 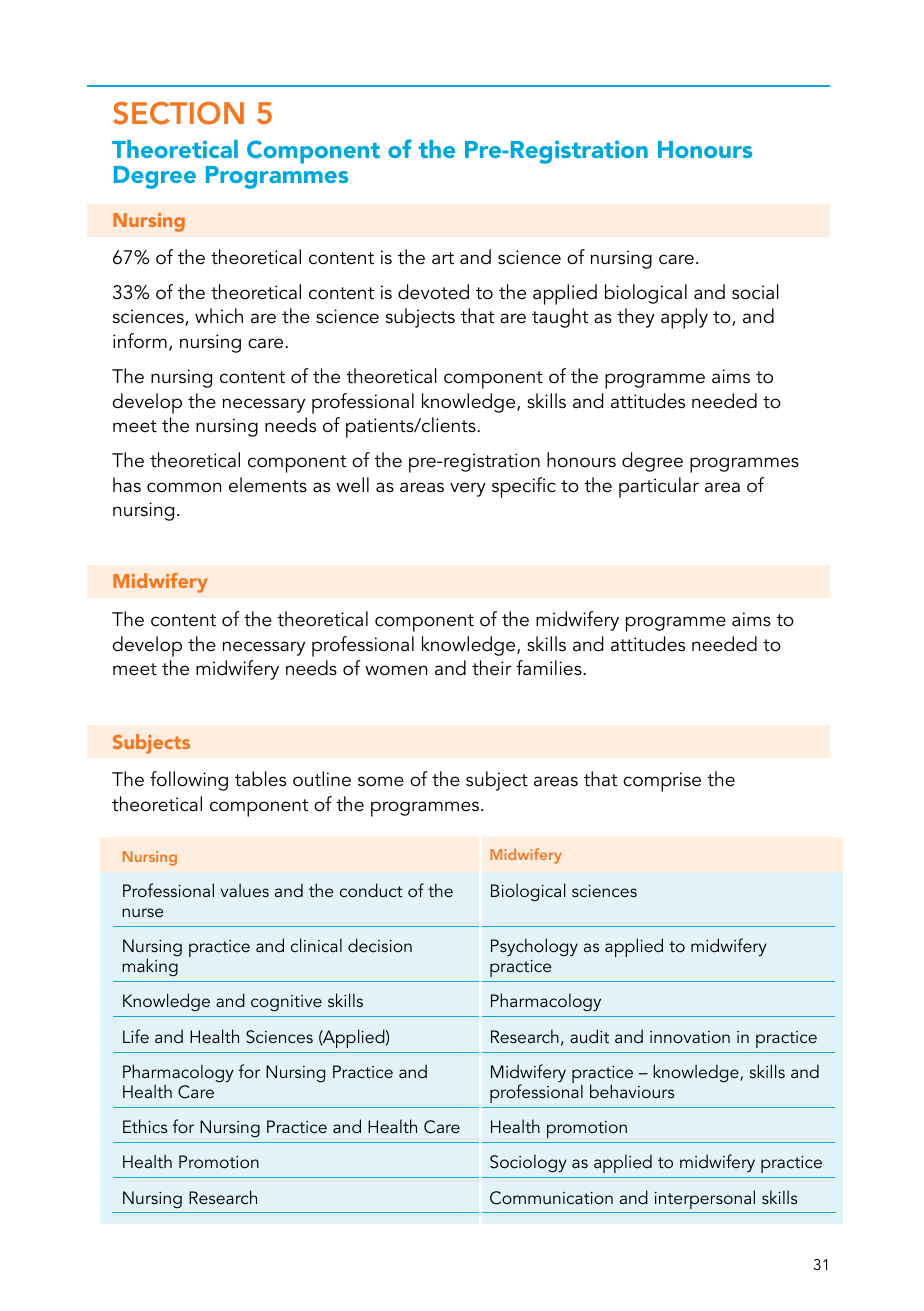 I want to click on devoted, so click(x=433, y=292).
